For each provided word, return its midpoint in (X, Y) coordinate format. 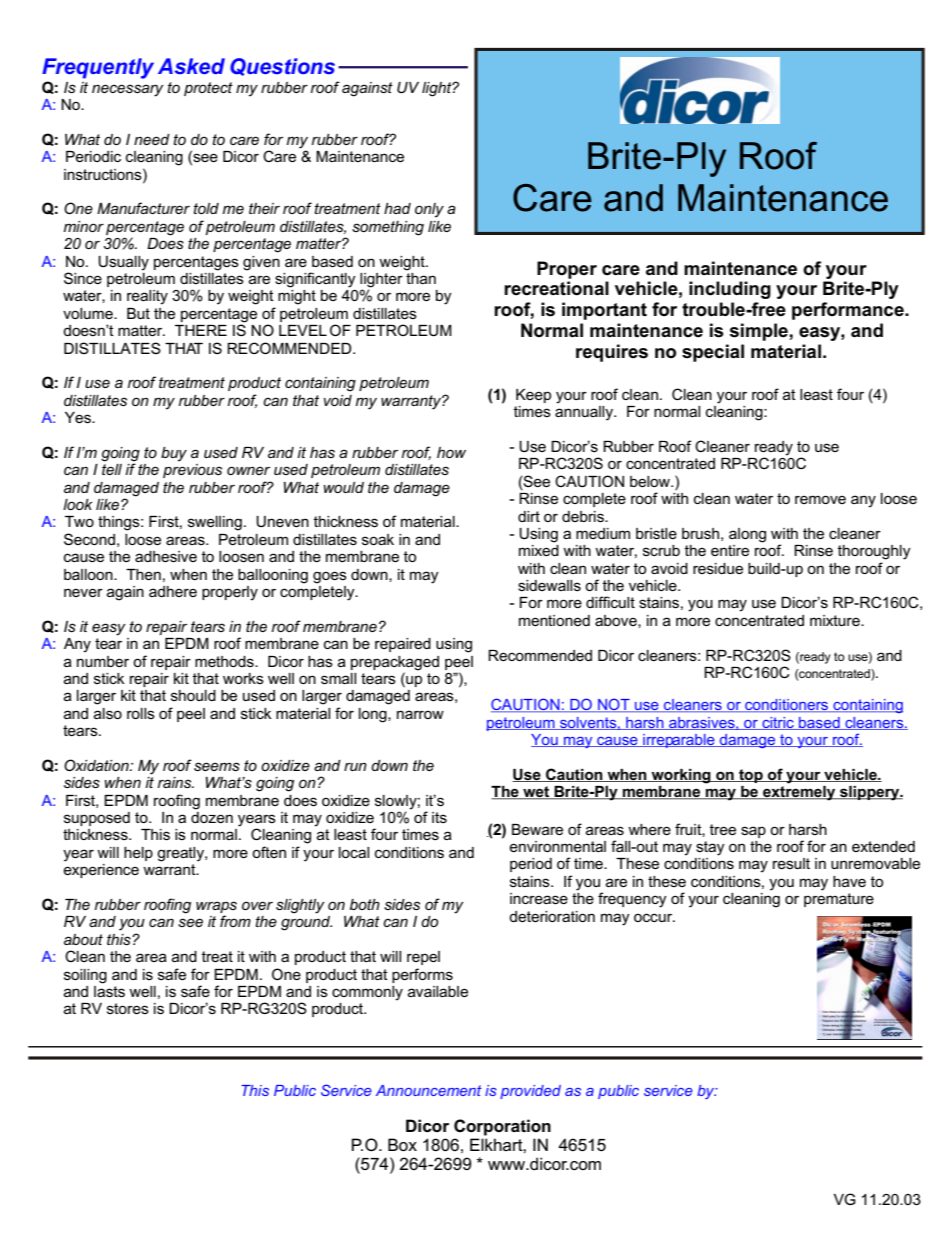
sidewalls (549, 585)
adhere (173, 591)
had (397, 208)
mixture (836, 620)
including (730, 290)
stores (128, 1008)
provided (530, 1092)
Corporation (502, 1127)
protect (208, 89)
